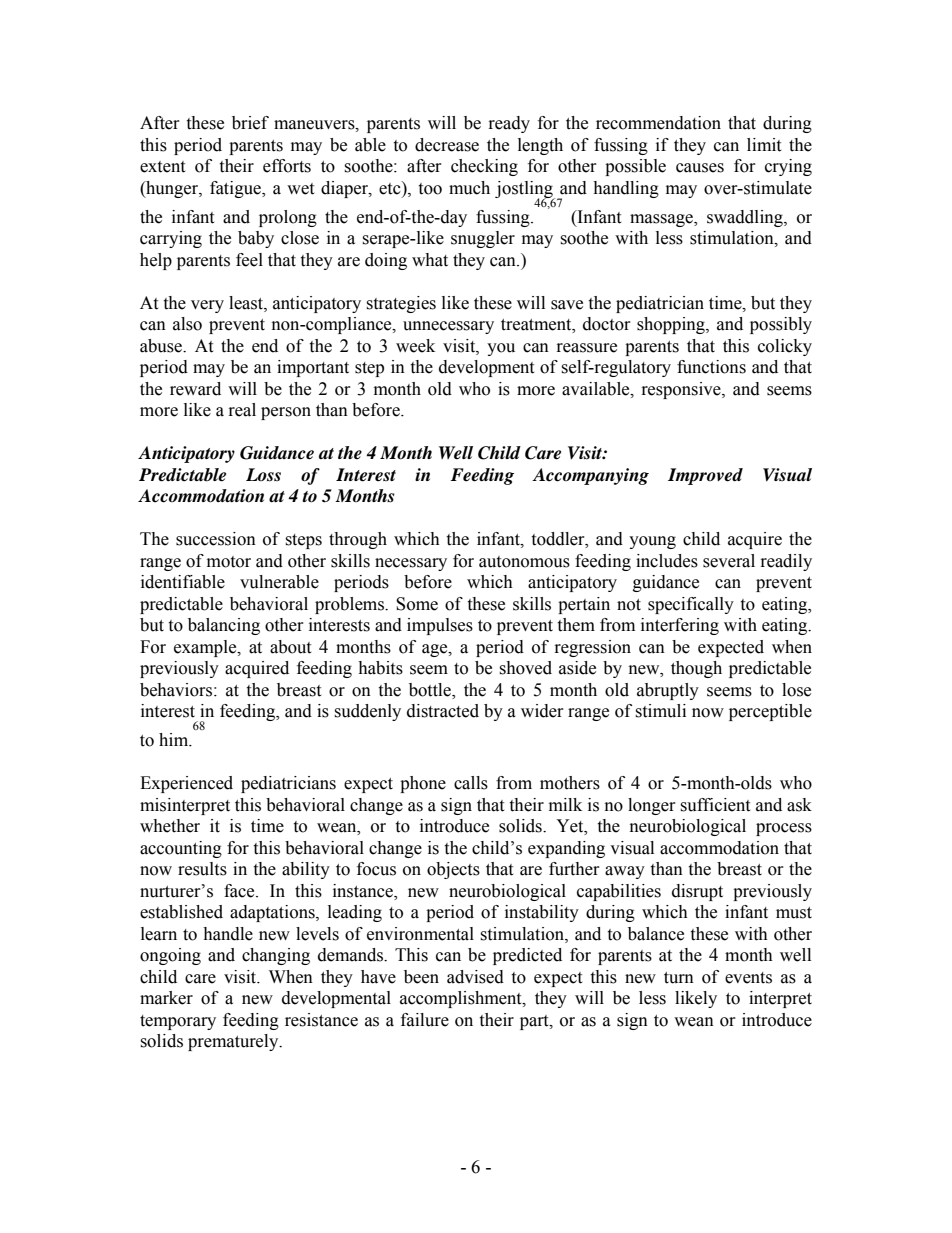 The width and height of the page is (952, 1233). I want to click on causes, so click(700, 168).
